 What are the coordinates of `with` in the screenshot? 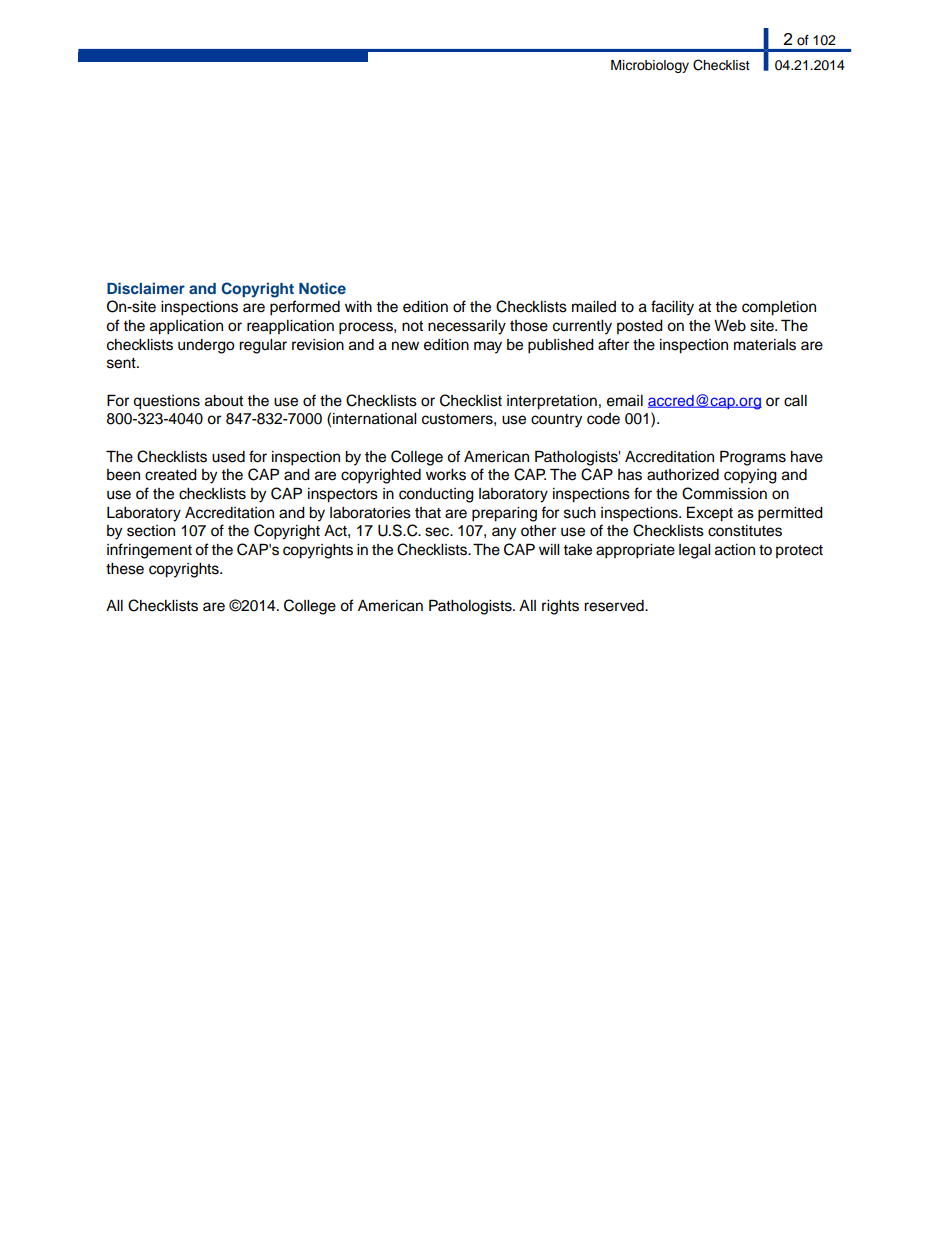 It's located at (358, 306).
